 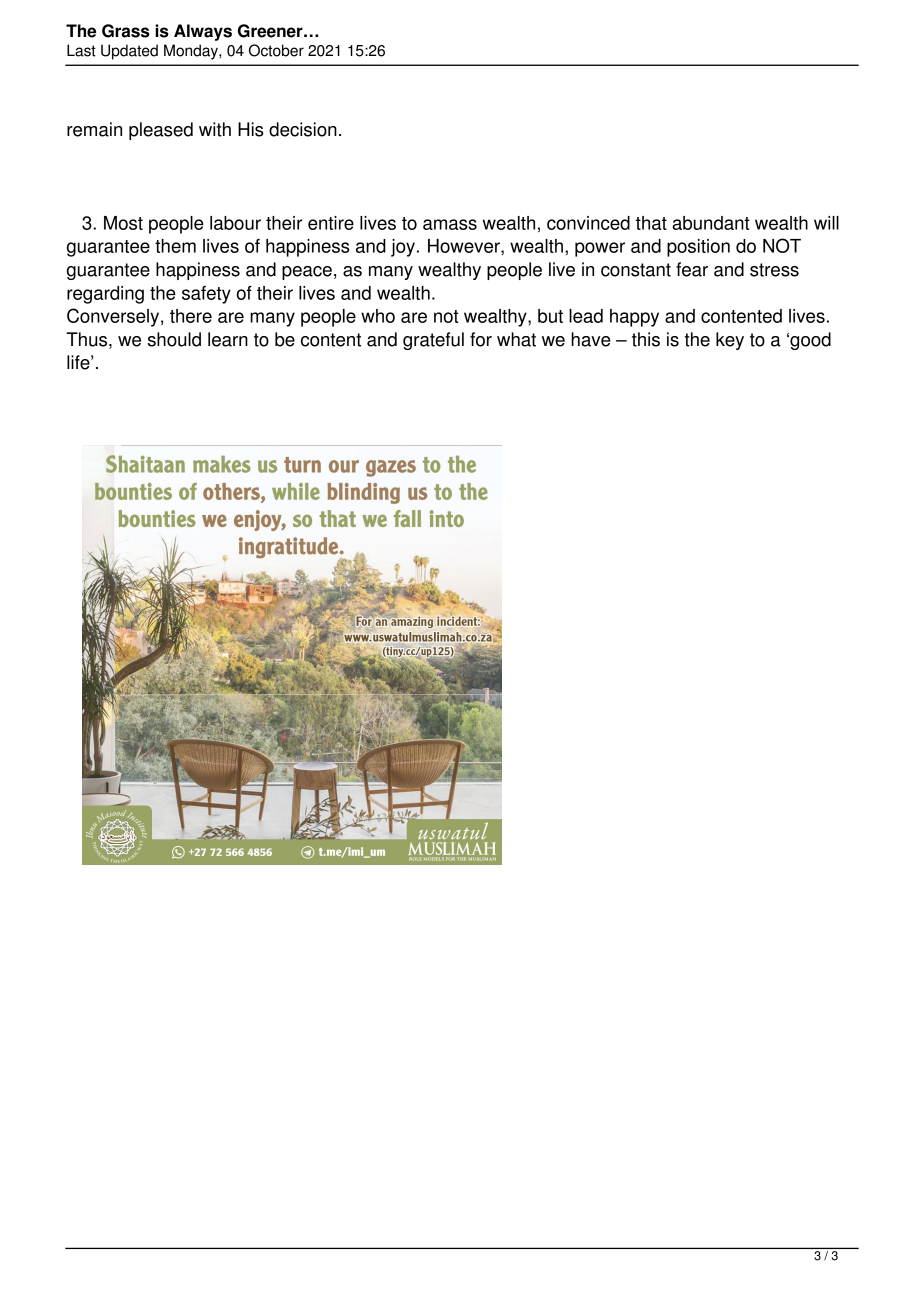 What do you see at coordinates (192, 52) in the screenshot?
I see `Monday` at bounding box center [192, 52].
